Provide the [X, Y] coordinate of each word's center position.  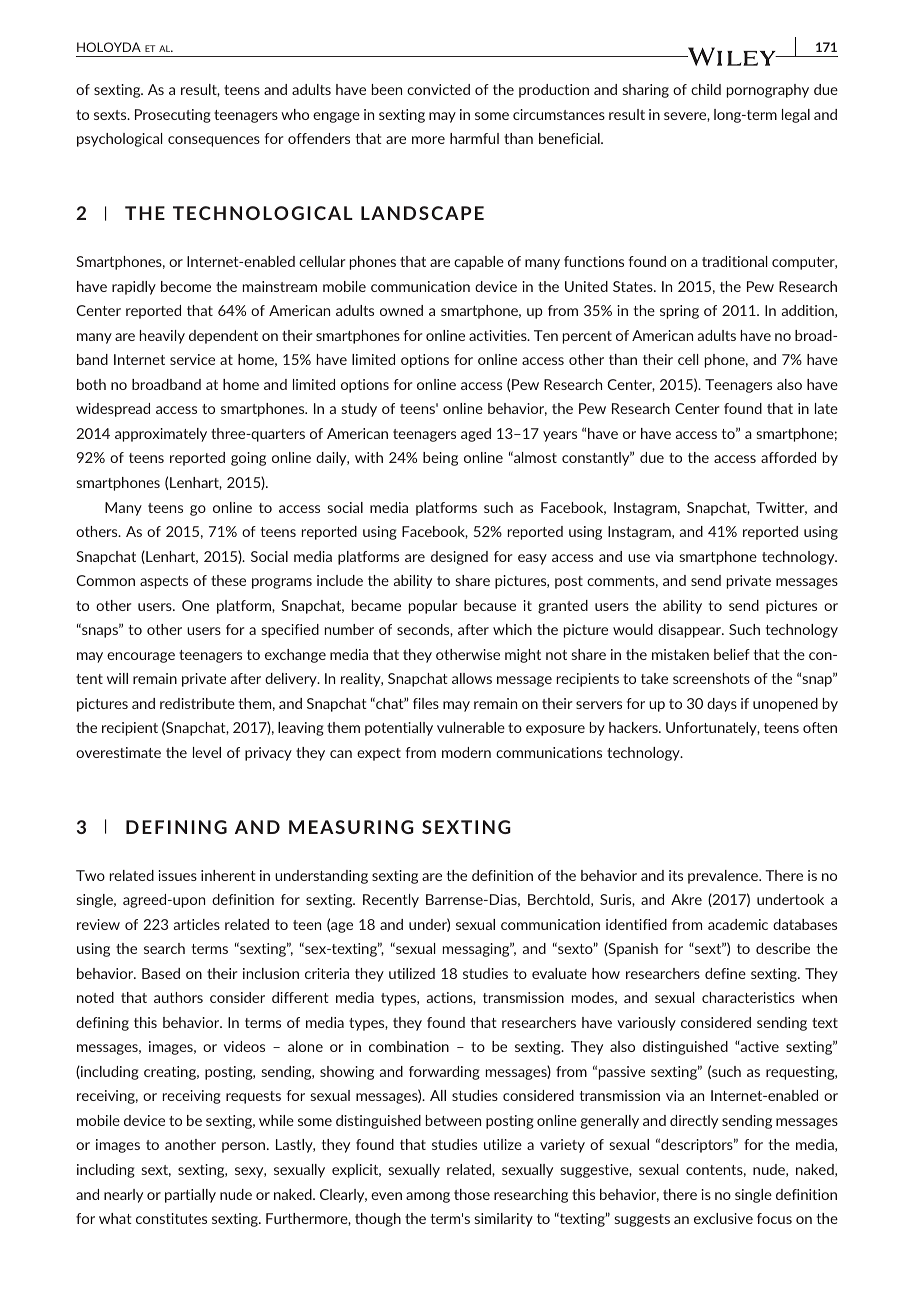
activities [499, 335]
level [207, 752]
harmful [474, 138]
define [725, 973]
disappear [691, 631]
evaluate [559, 973]
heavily [162, 337]
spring [679, 312]
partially [190, 1196]
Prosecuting [173, 116]
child [706, 89]
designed [459, 558]
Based [161, 973]
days [722, 705]
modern [466, 752]
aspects [164, 582]
